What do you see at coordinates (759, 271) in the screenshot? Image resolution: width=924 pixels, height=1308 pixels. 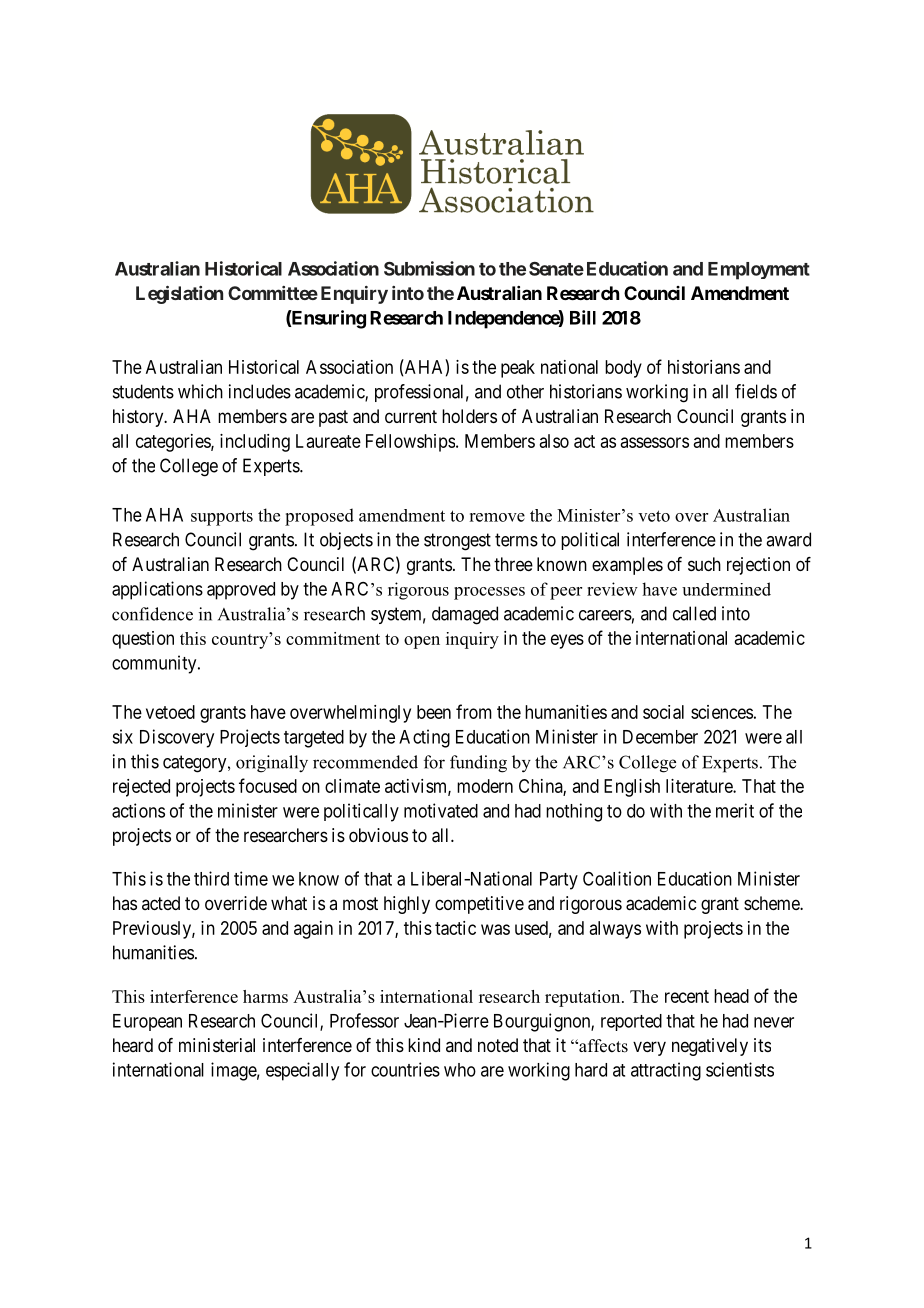 I see `Employment` at bounding box center [759, 271].
